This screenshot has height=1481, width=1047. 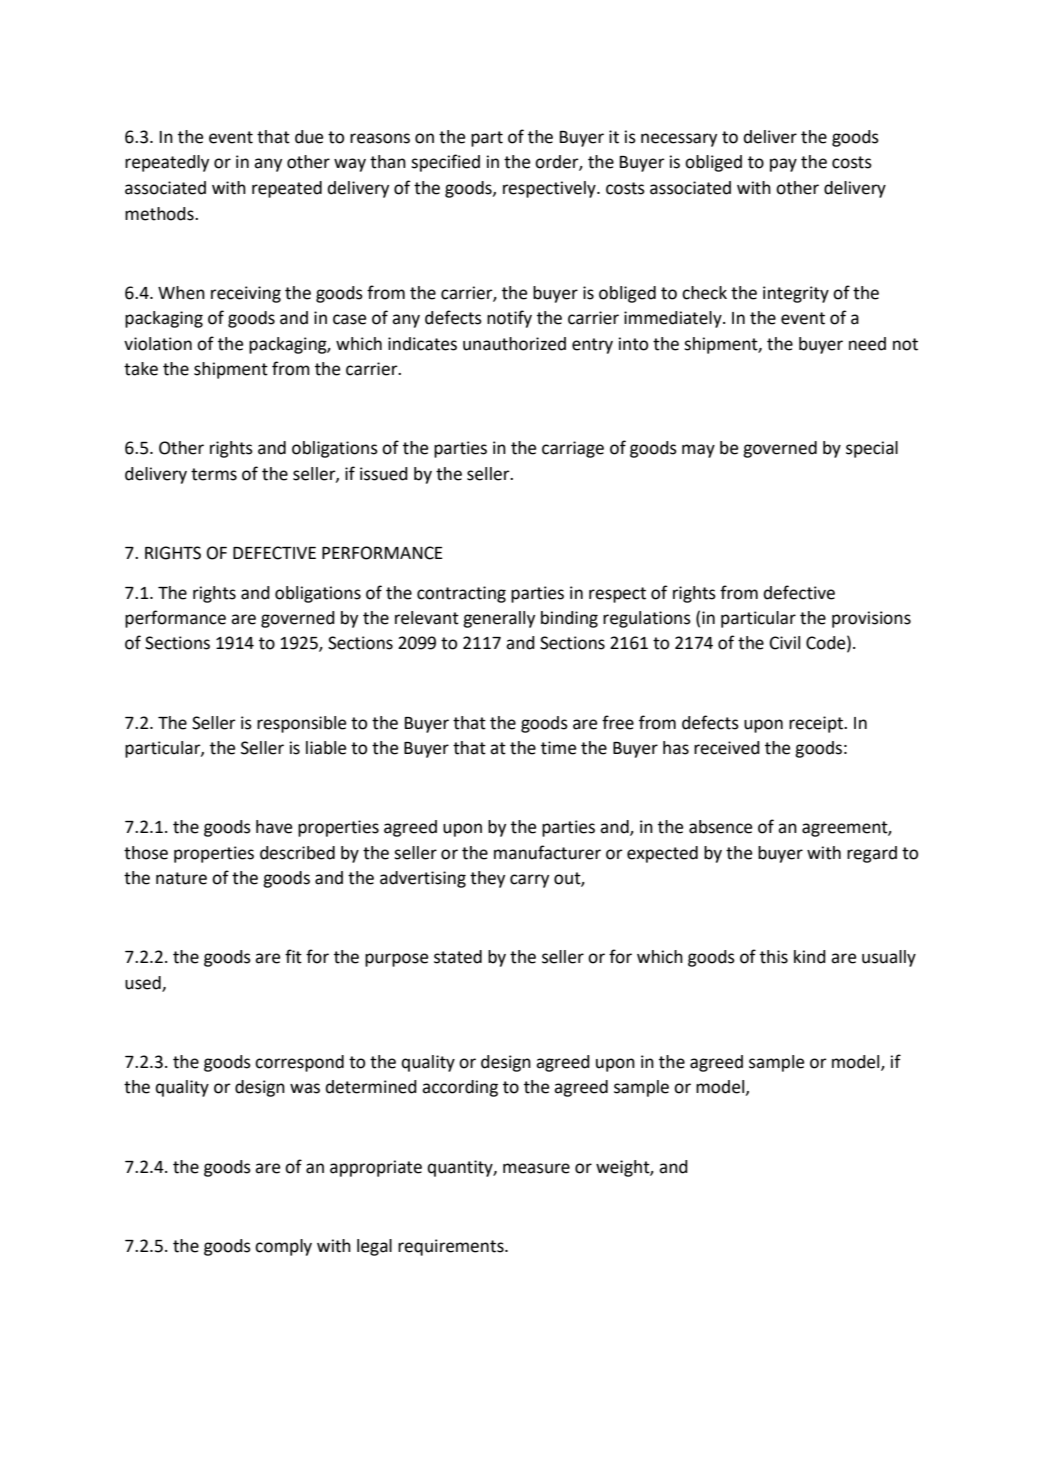 What do you see at coordinates (309, 137) in the screenshot?
I see `due` at bounding box center [309, 137].
